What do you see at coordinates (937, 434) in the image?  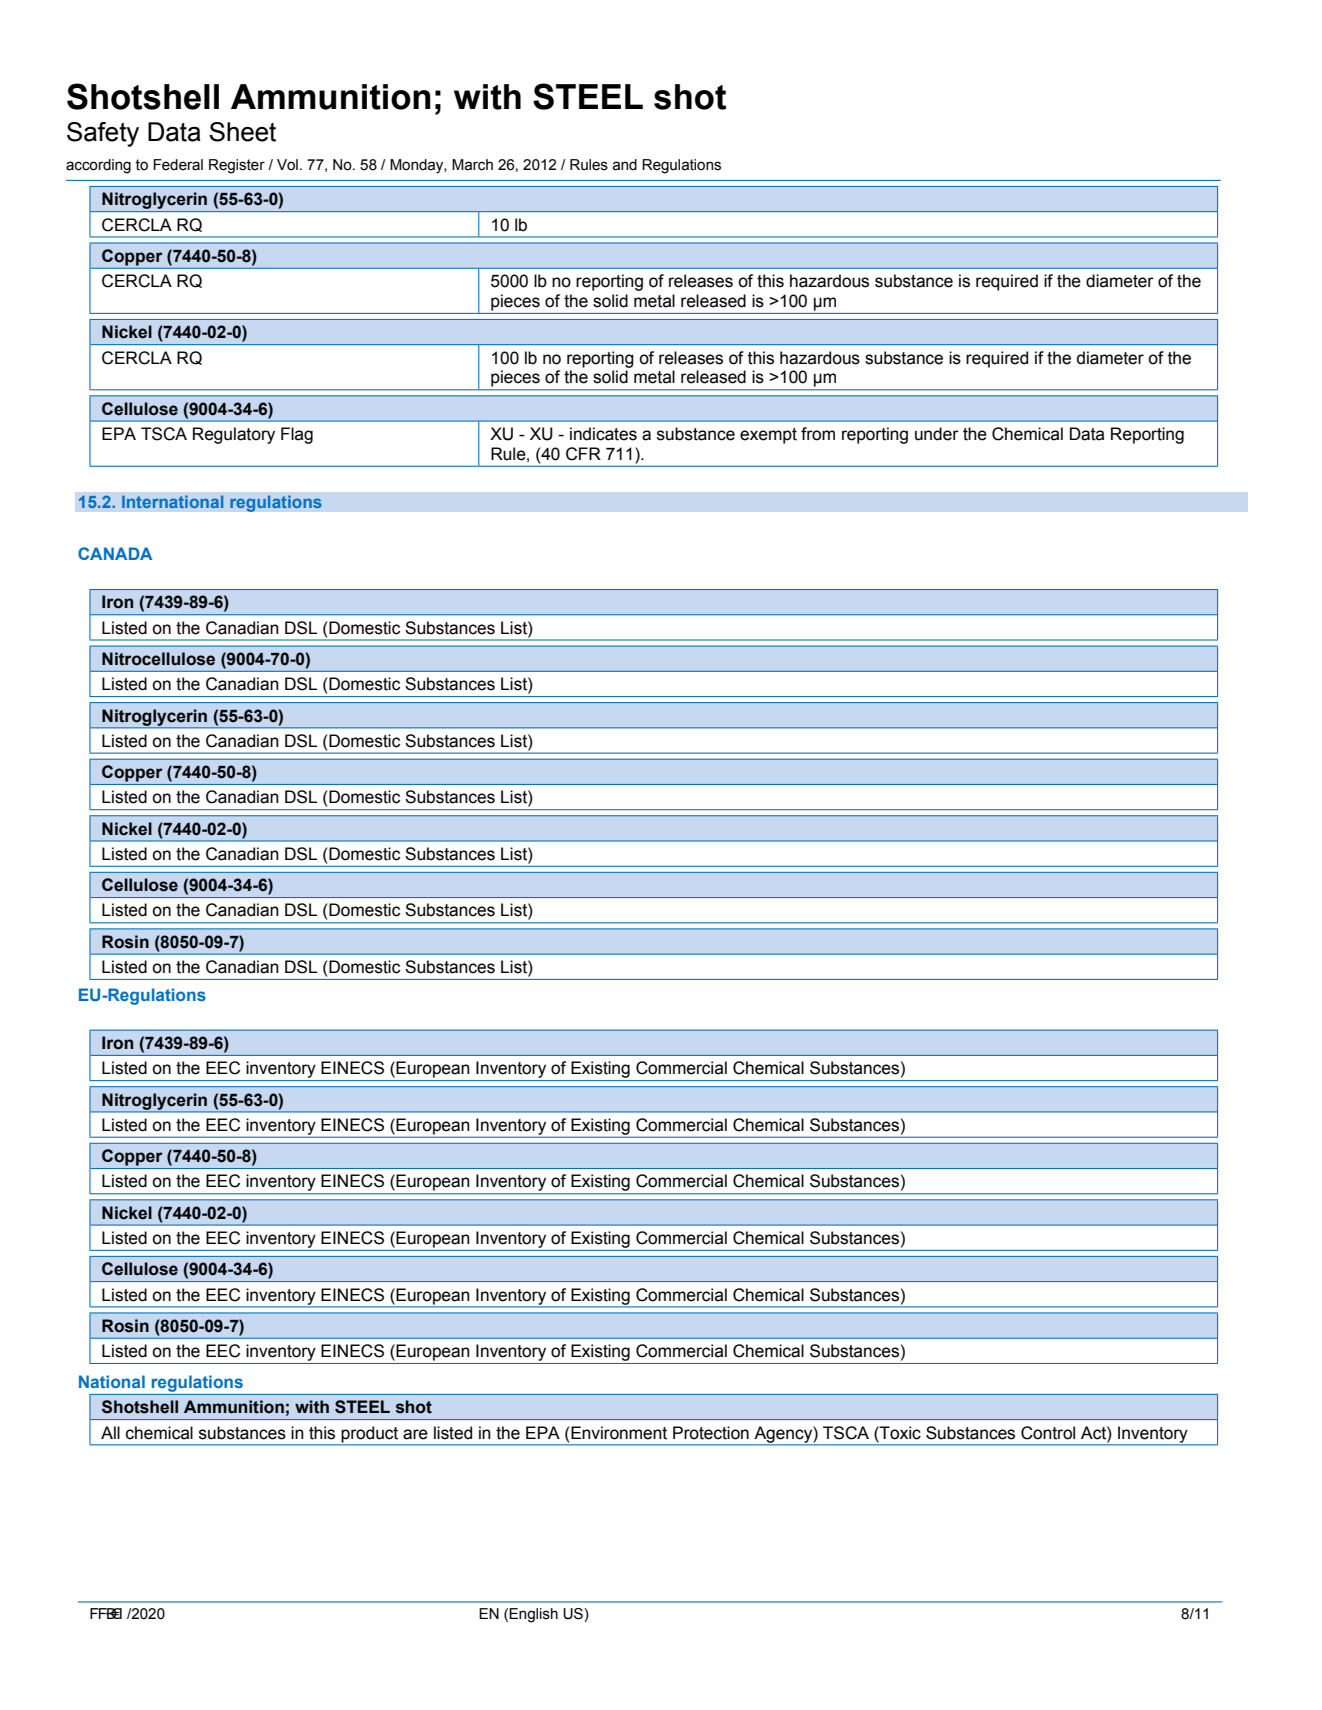 I see `under` at bounding box center [937, 434].
